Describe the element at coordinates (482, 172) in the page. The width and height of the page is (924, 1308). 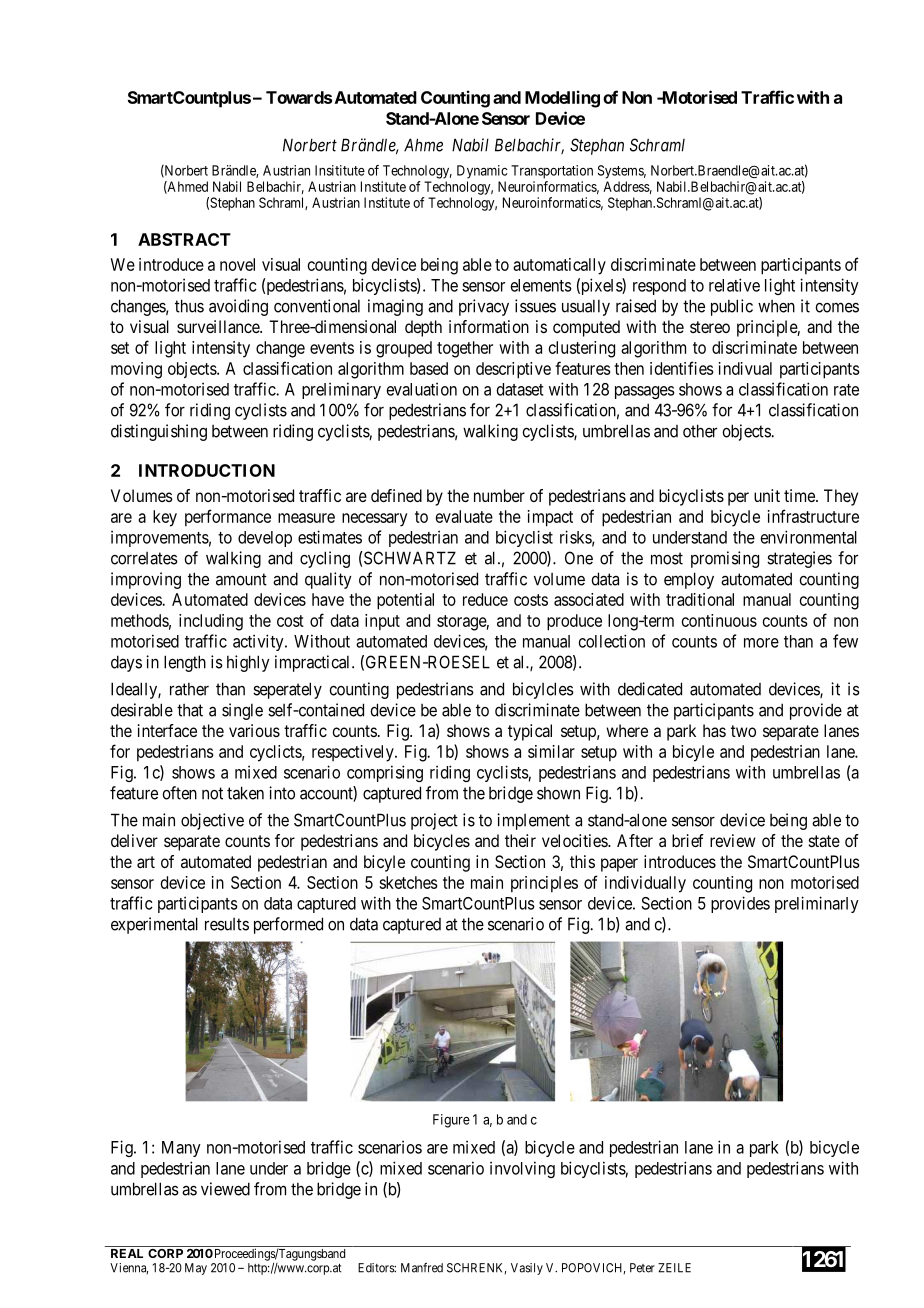
I see `Dynamic` at that location.
